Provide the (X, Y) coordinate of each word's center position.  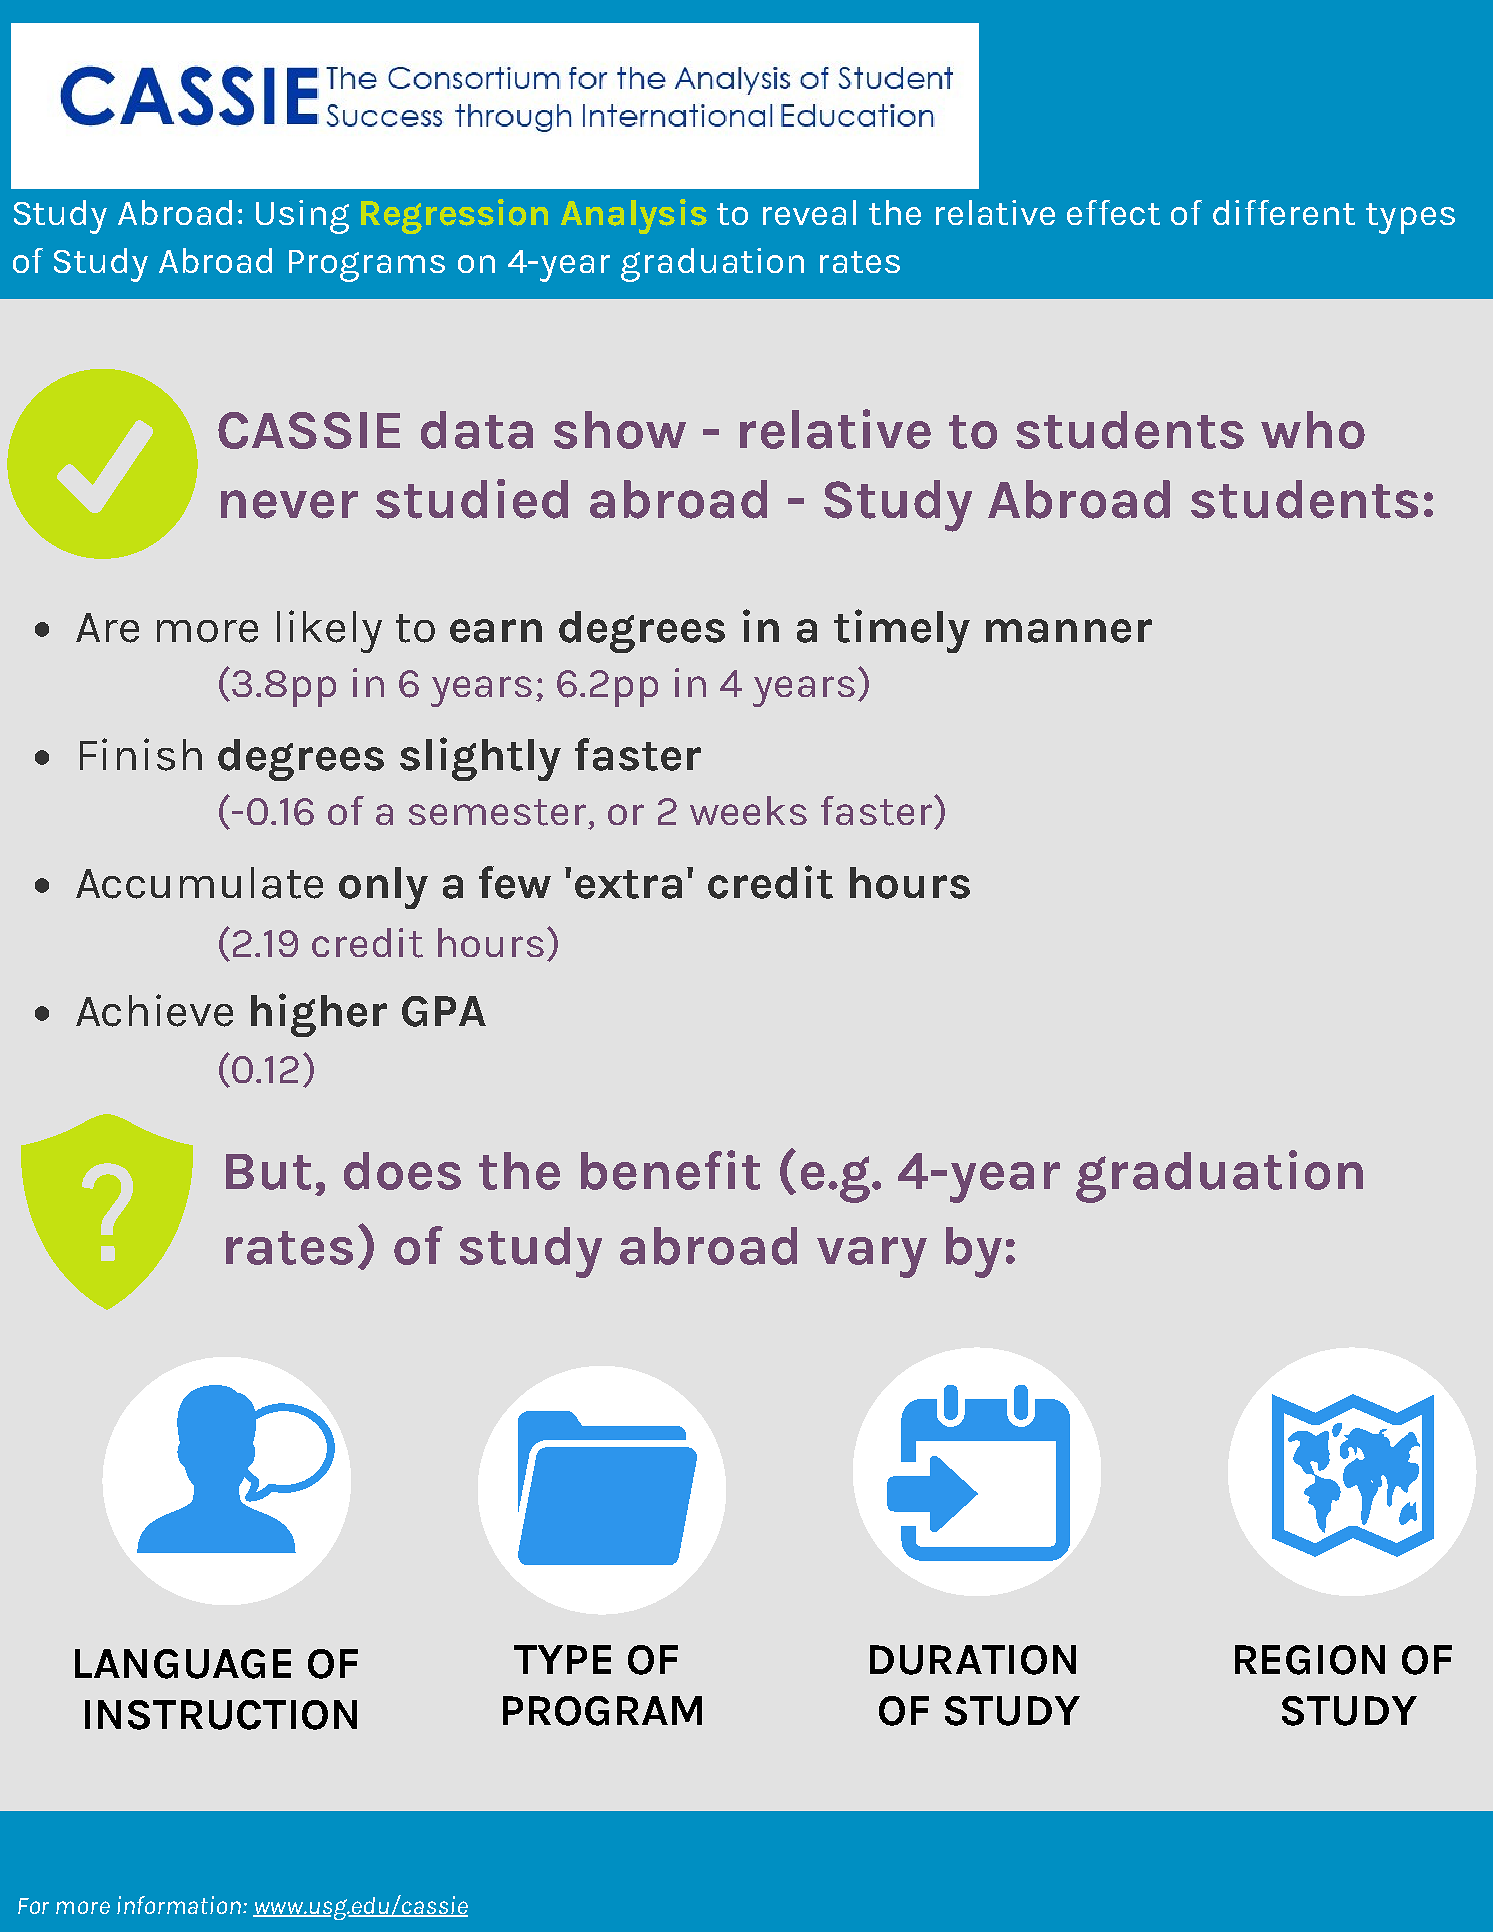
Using (302, 217)
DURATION (973, 1660)
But (268, 1172)
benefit (670, 1170)
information (180, 1905)
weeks (748, 810)
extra (628, 884)
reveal (809, 212)
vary (872, 1257)
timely (902, 631)
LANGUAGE (183, 1664)
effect (1113, 212)
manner (1069, 631)
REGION (1310, 1660)
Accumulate (199, 883)
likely (329, 631)
